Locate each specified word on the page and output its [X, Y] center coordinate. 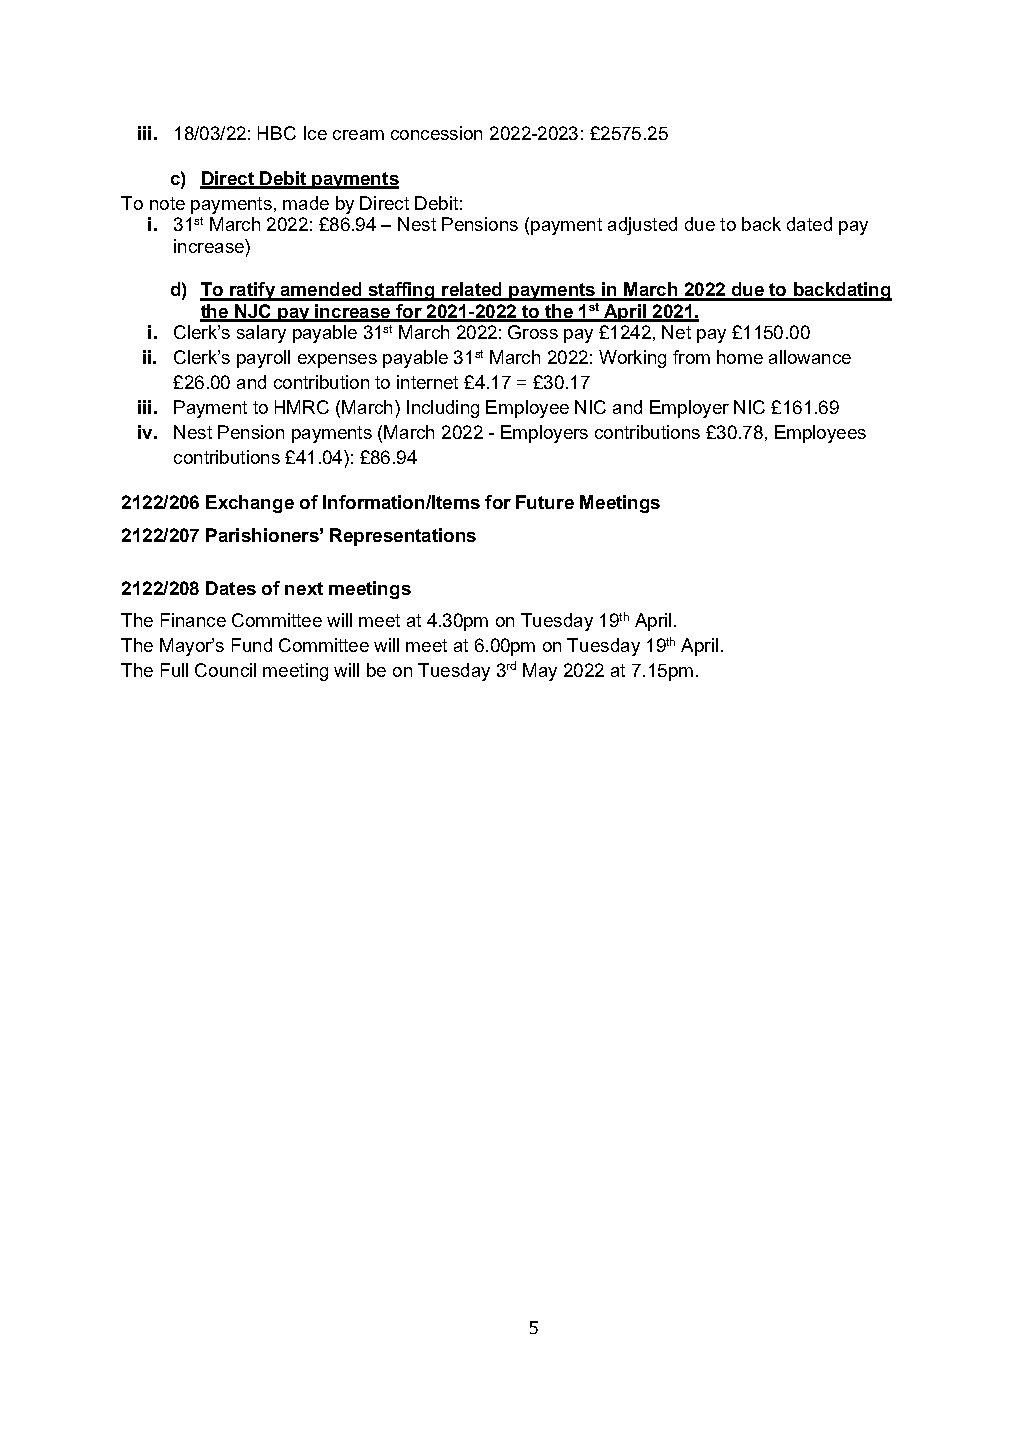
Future [545, 502]
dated [809, 224]
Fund [252, 645]
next [304, 588]
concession [436, 133]
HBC [277, 133]
